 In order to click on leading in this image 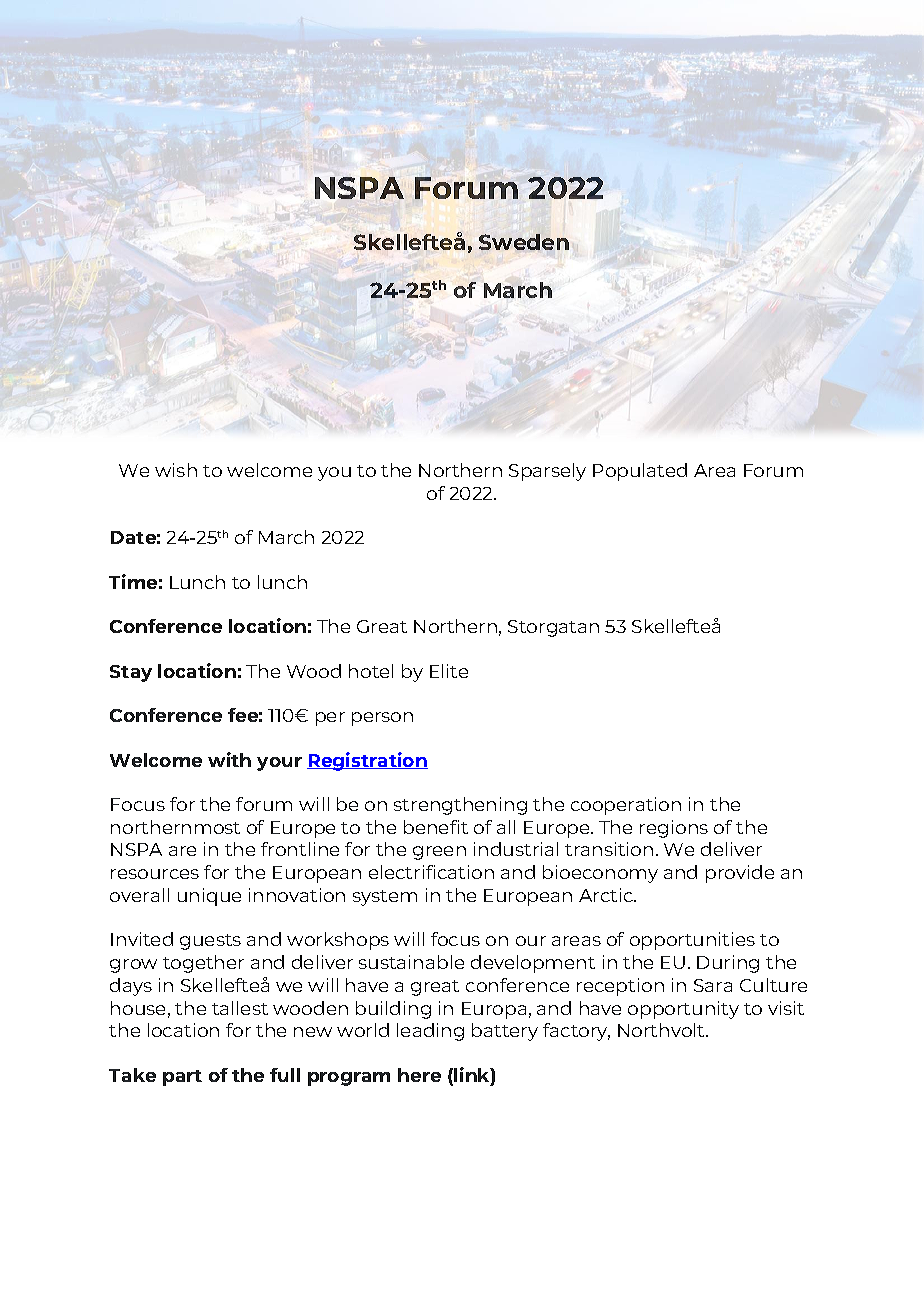, I will do `click(430, 1032)`.
